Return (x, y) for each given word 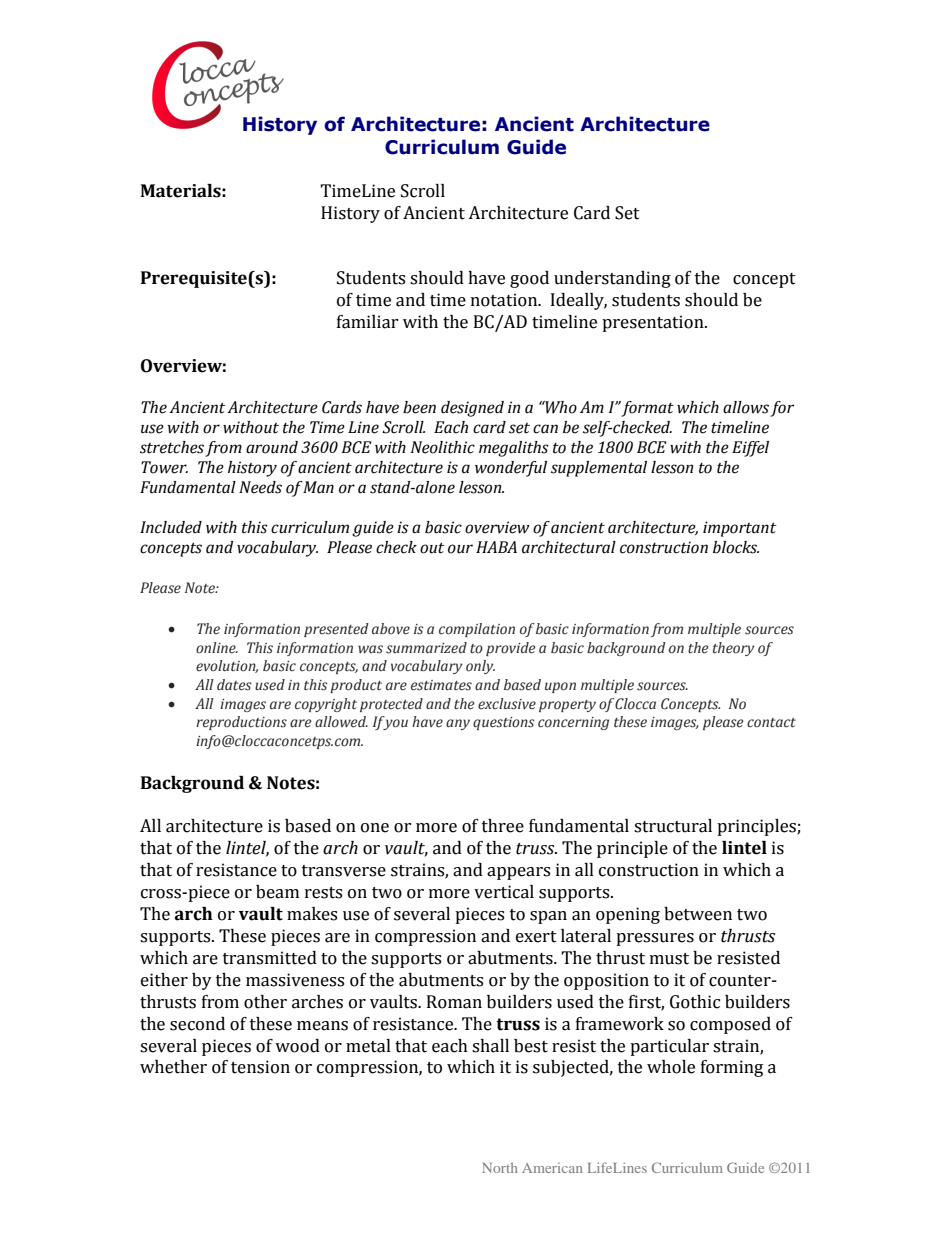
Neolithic (443, 447)
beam (277, 892)
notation (505, 300)
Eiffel (750, 449)
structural (673, 826)
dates (234, 685)
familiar (368, 322)
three (503, 826)
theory (733, 649)
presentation (654, 323)
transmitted (270, 958)
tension (260, 1067)
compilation (477, 630)
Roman (454, 1002)
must (669, 959)
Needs (260, 487)
